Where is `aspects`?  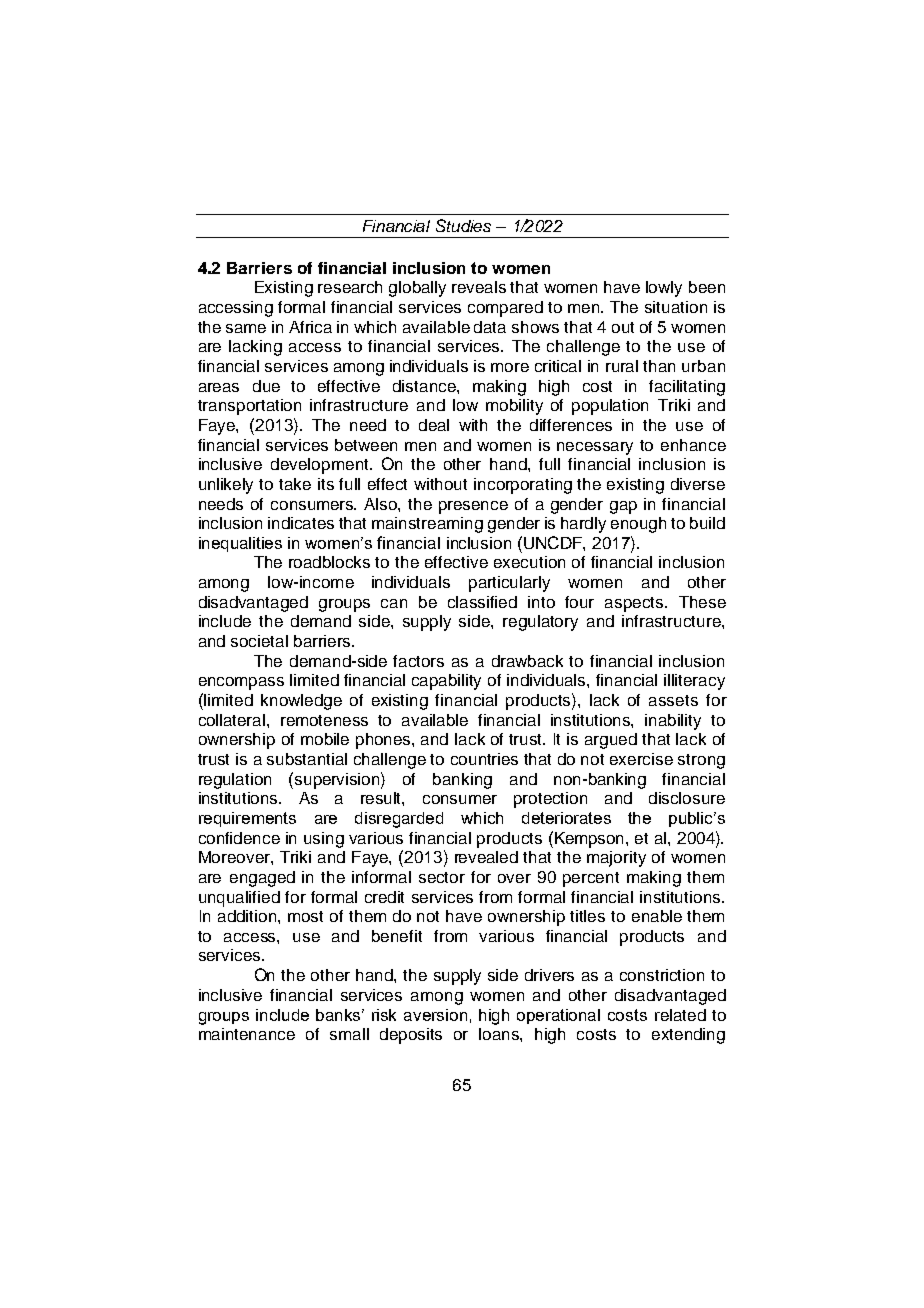 aspects is located at coordinates (635, 604).
